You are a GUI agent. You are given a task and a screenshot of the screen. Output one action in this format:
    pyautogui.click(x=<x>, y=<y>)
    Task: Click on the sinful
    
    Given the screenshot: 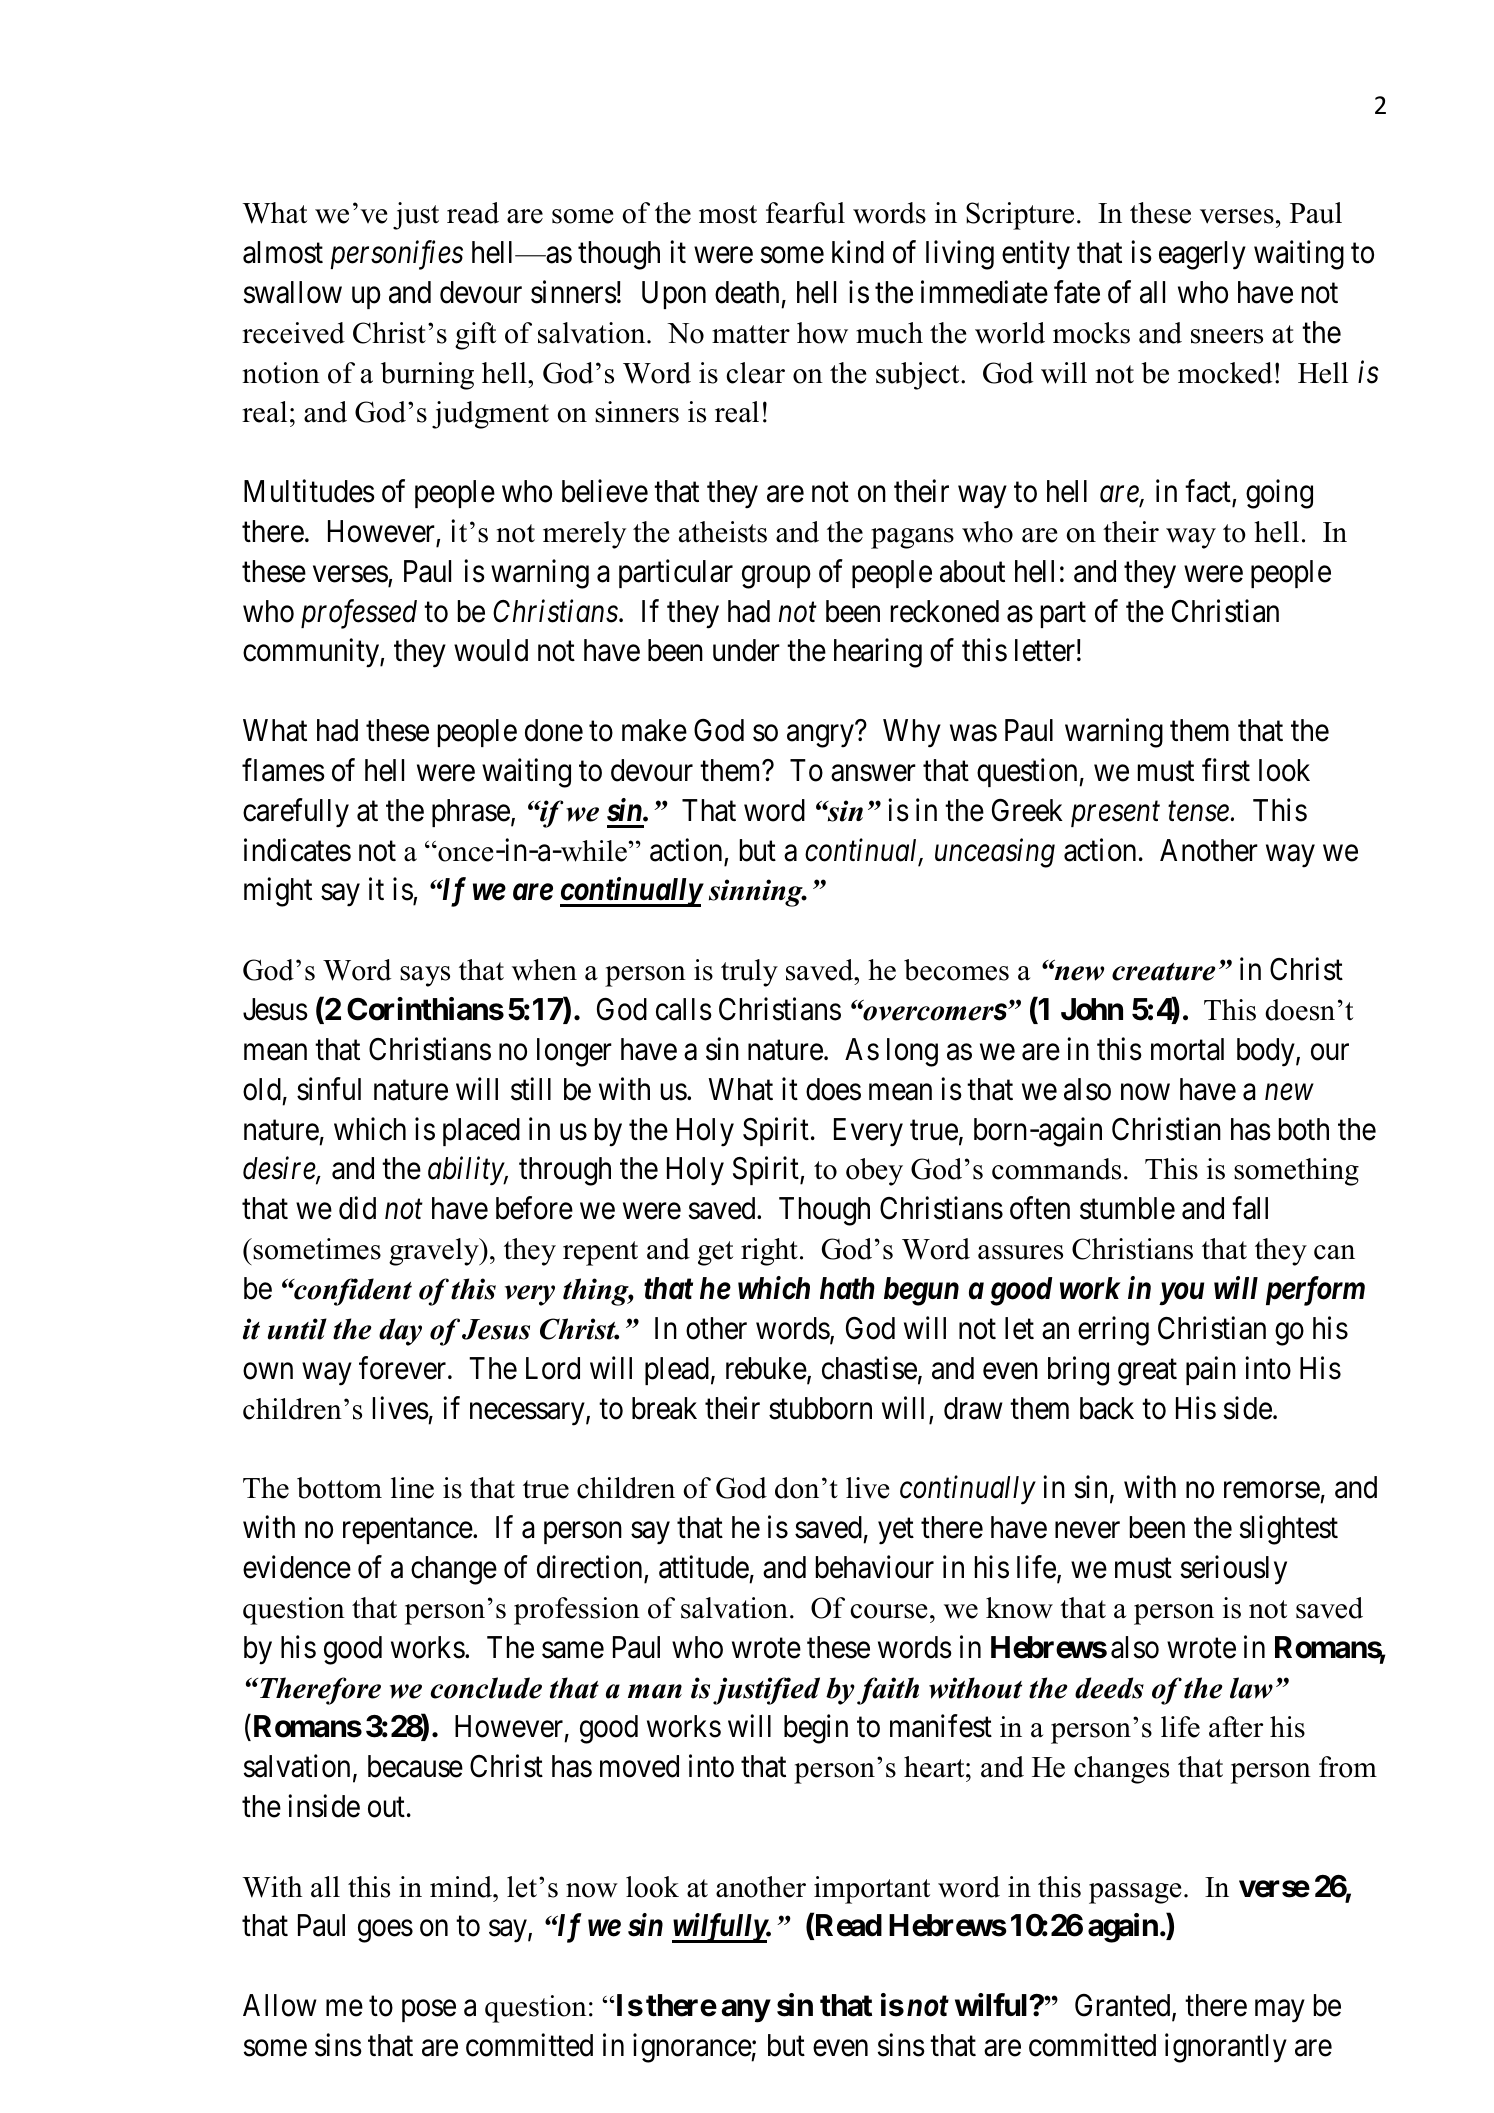 What is the action you would take?
    pyautogui.click(x=329, y=1089)
